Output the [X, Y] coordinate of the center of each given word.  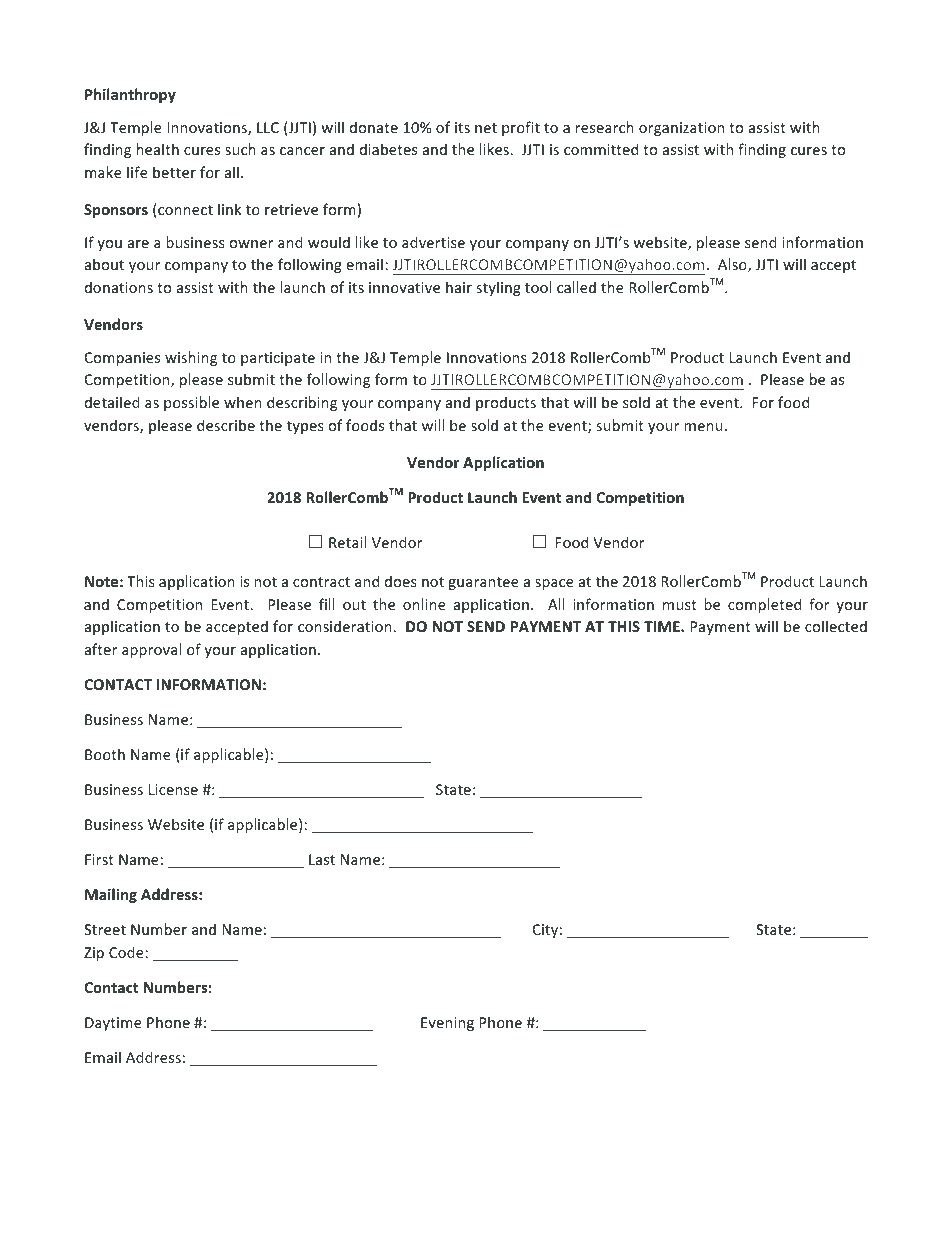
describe [226, 425]
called [576, 287]
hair [459, 287]
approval [151, 650]
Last [322, 859]
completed [764, 605]
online [424, 604]
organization [681, 129]
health [158, 149]
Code [127, 952]
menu [703, 427]
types [305, 427]
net [486, 128]
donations [119, 287]
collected [836, 626]
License [173, 789]
